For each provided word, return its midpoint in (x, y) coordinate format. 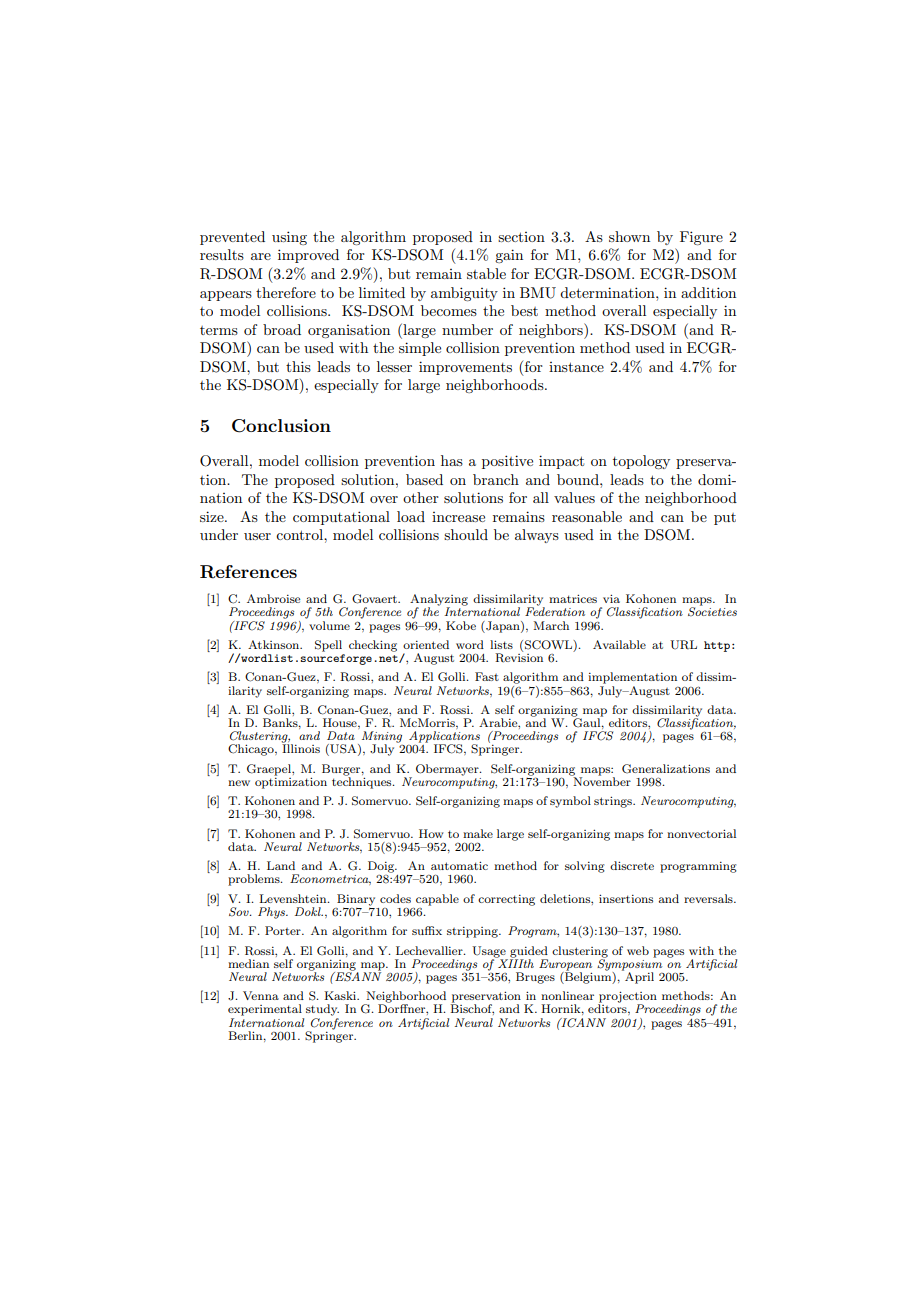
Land (281, 865)
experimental (265, 1010)
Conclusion (281, 426)
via (611, 598)
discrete (632, 865)
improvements (465, 368)
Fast (487, 676)
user (257, 536)
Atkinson (275, 644)
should (466, 534)
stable (486, 273)
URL (683, 645)
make (478, 833)
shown (629, 236)
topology (641, 462)
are (261, 256)
